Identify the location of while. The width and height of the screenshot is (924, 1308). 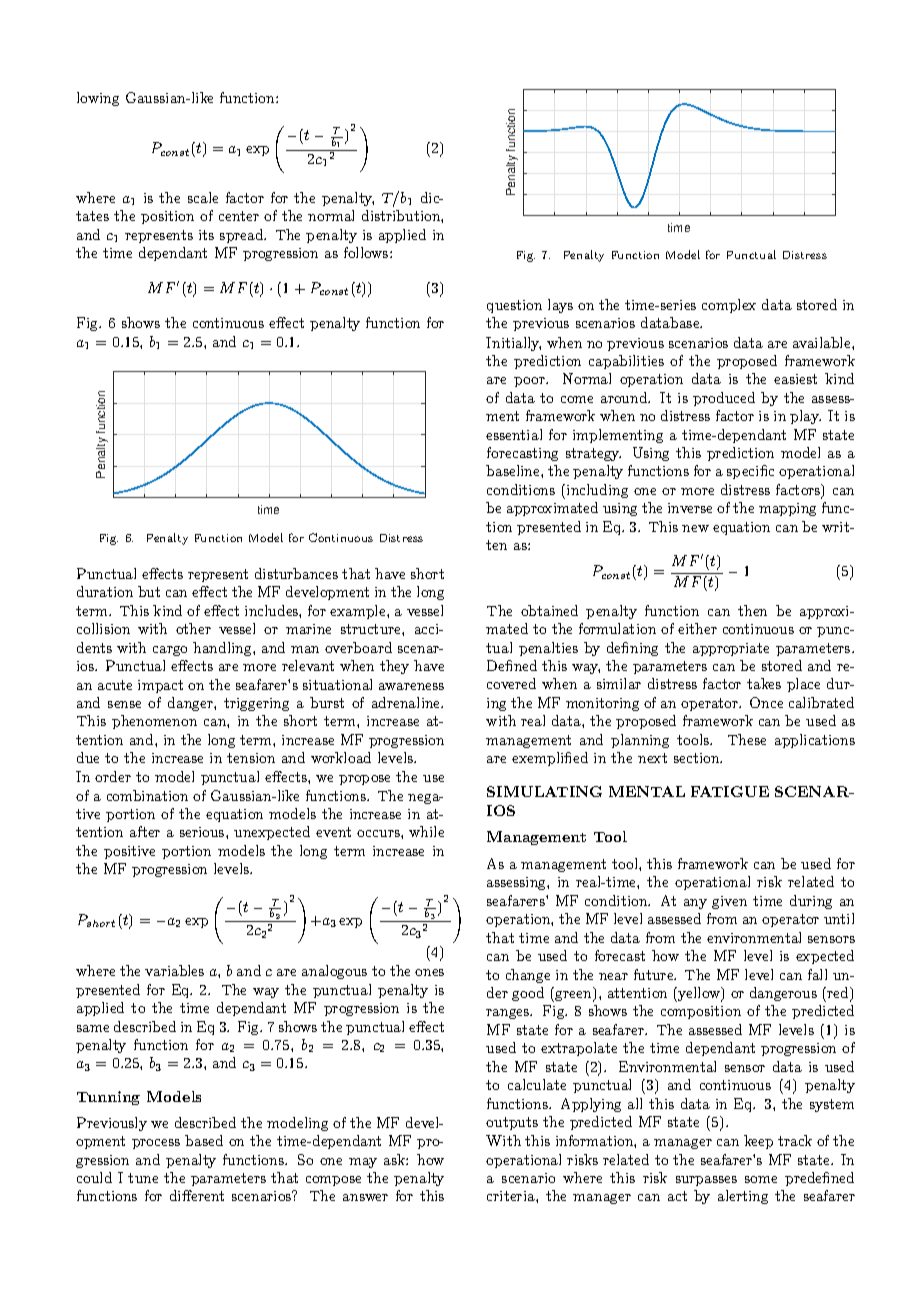
(426, 831).
